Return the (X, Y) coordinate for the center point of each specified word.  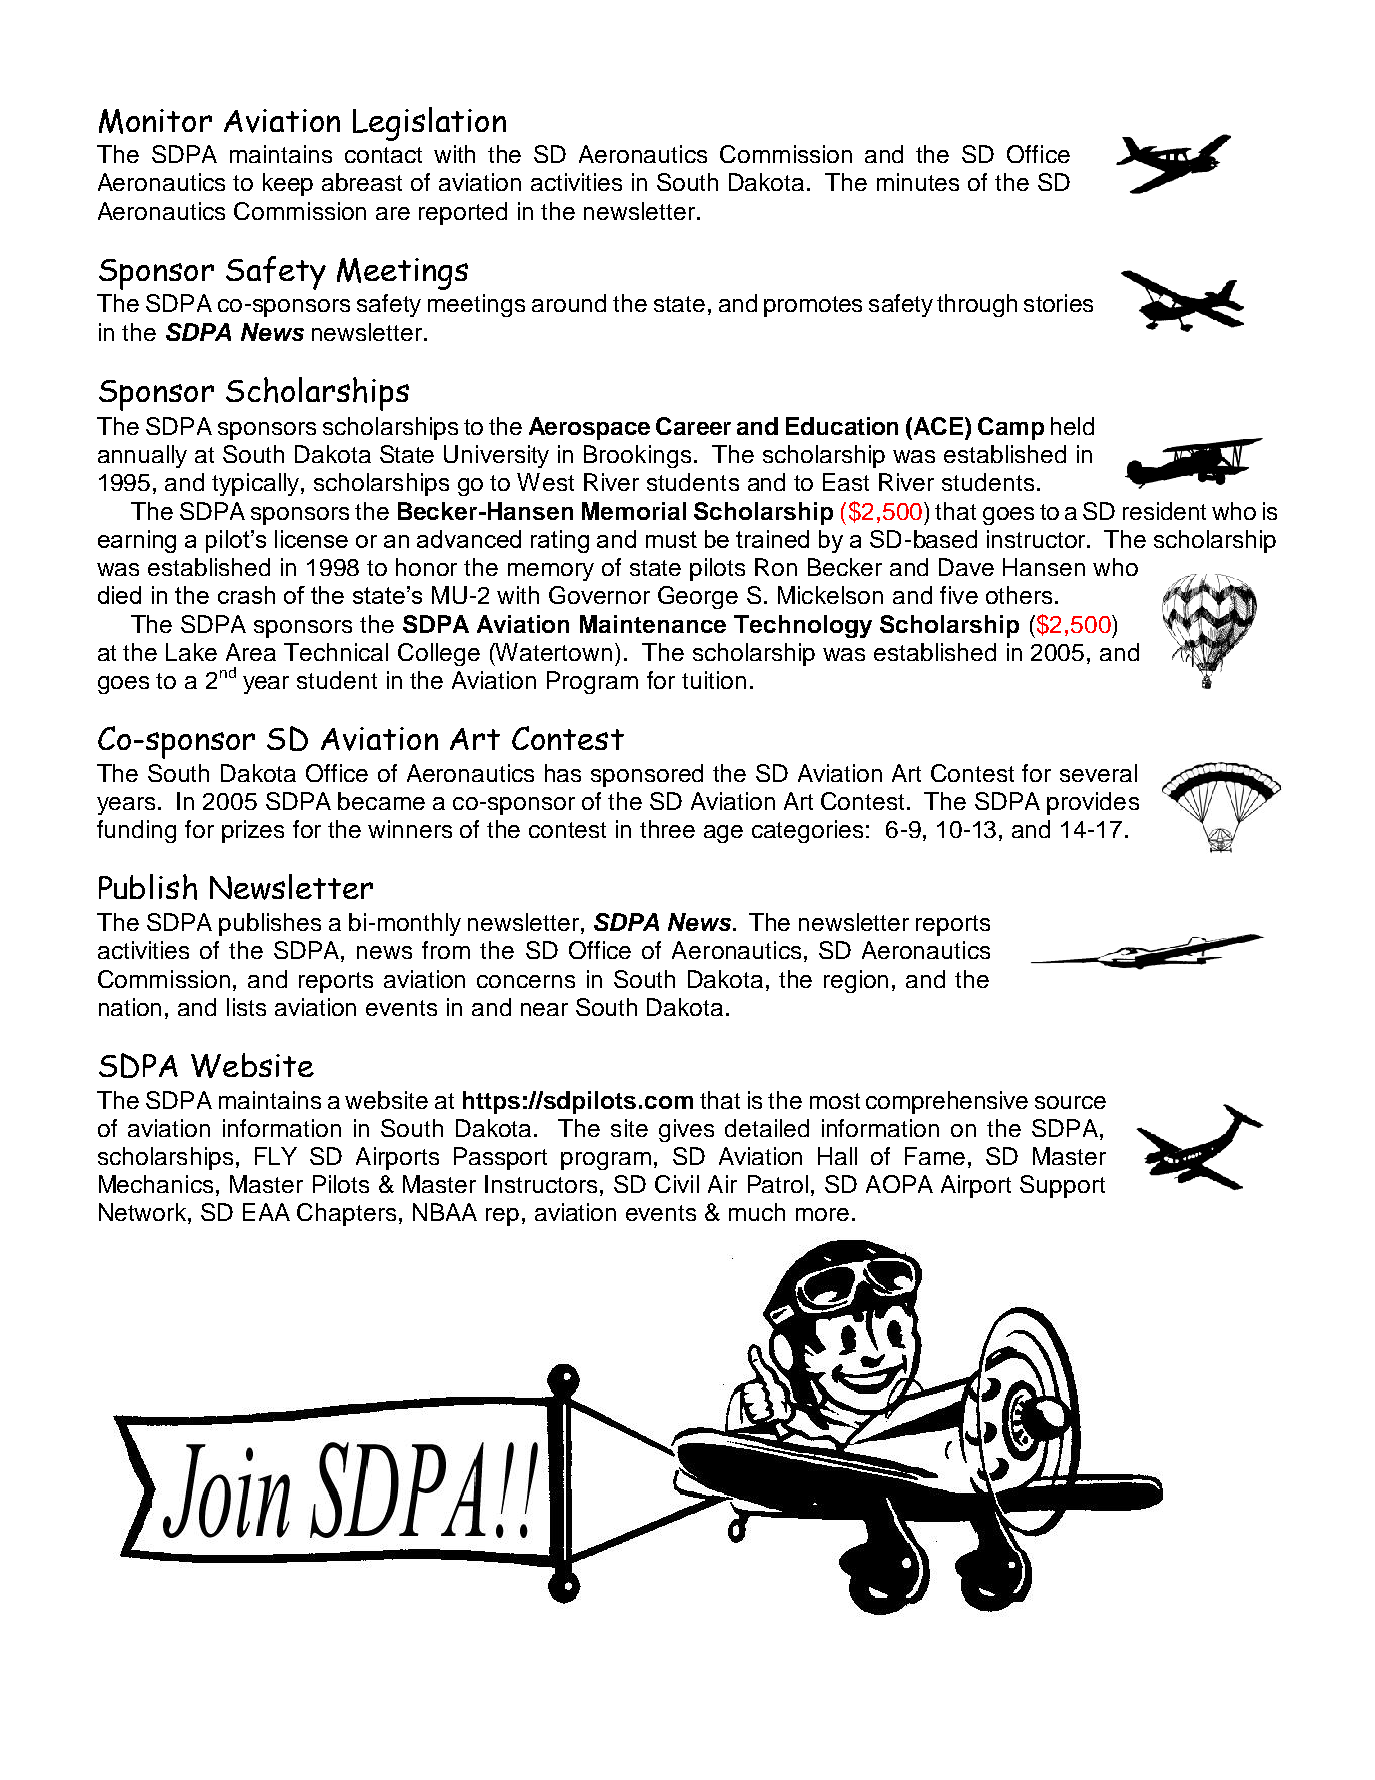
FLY (276, 1156)
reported (463, 213)
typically (257, 484)
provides (1093, 803)
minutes (918, 182)
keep (288, 184)
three (667, 829)
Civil (677, 1184)
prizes (253, 831)
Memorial (634, 511)
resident (1164, 511)
